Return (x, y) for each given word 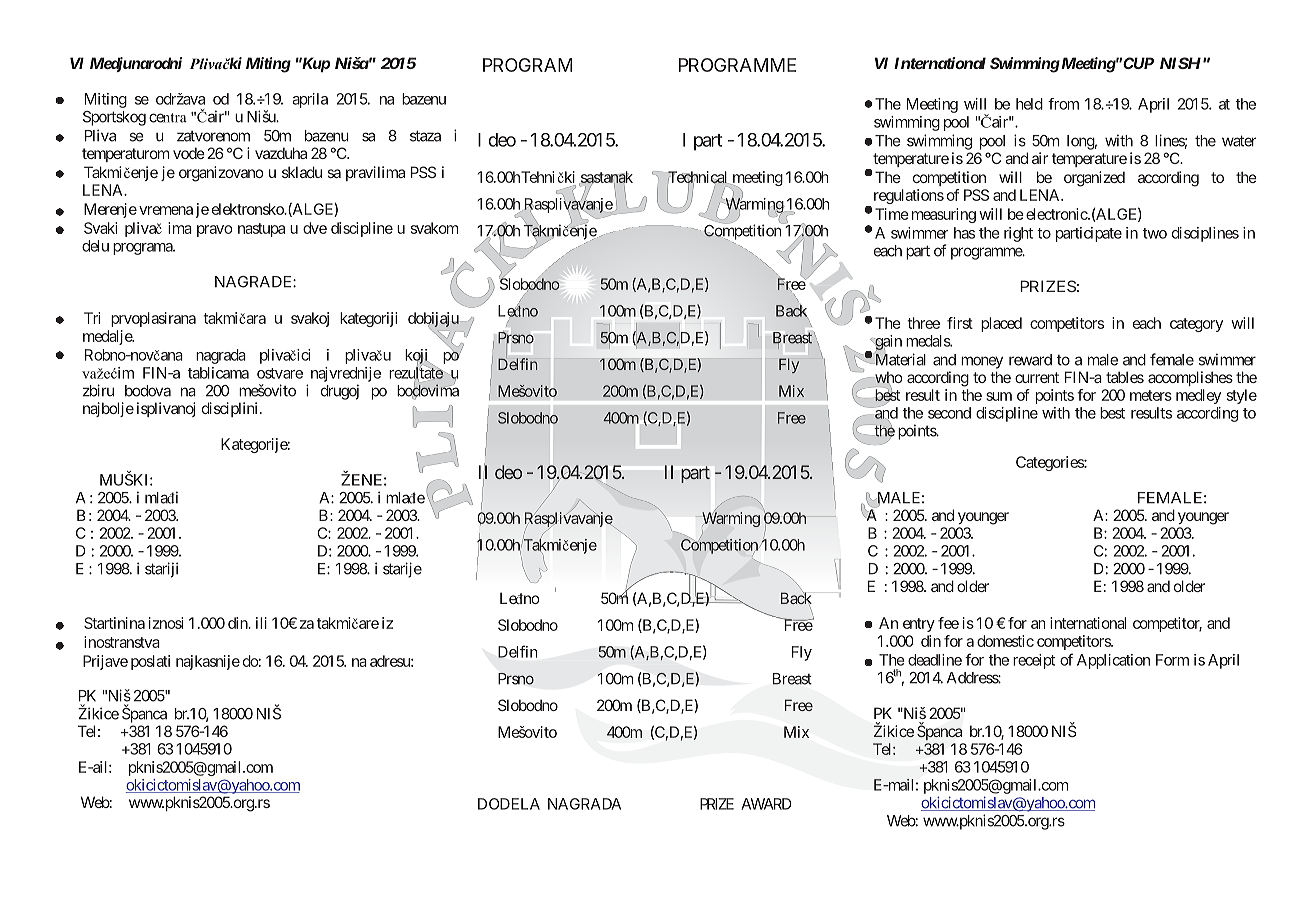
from (1063, 104)
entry (919, 625)
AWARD (766, 804)
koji (418, 357)
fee (948, 623)
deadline (935, 660)
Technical (698, 178)
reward (1030, 360)
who (888, 378)
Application (1113, 661)
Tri (92, 318)
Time (892, 214)
